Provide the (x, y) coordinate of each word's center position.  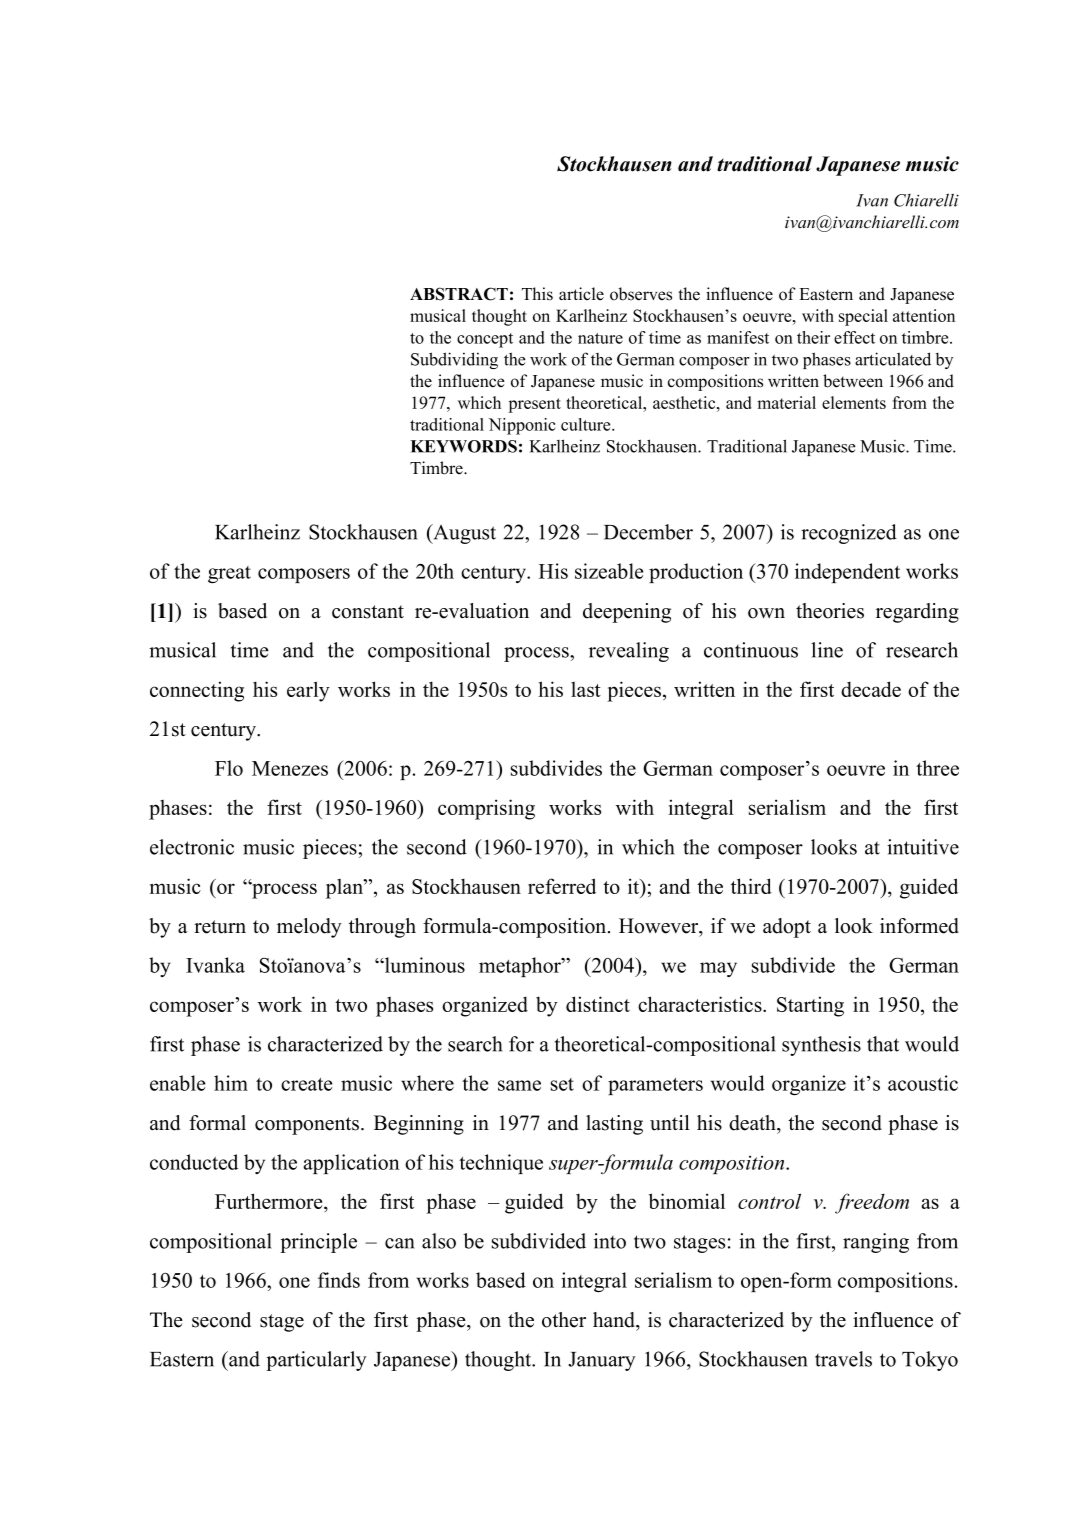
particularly (316, 1361)
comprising (486, 809)
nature (600, 338)
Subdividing (454, 360)
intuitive (923, 847)
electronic (192, 847)
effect (854, 337)
